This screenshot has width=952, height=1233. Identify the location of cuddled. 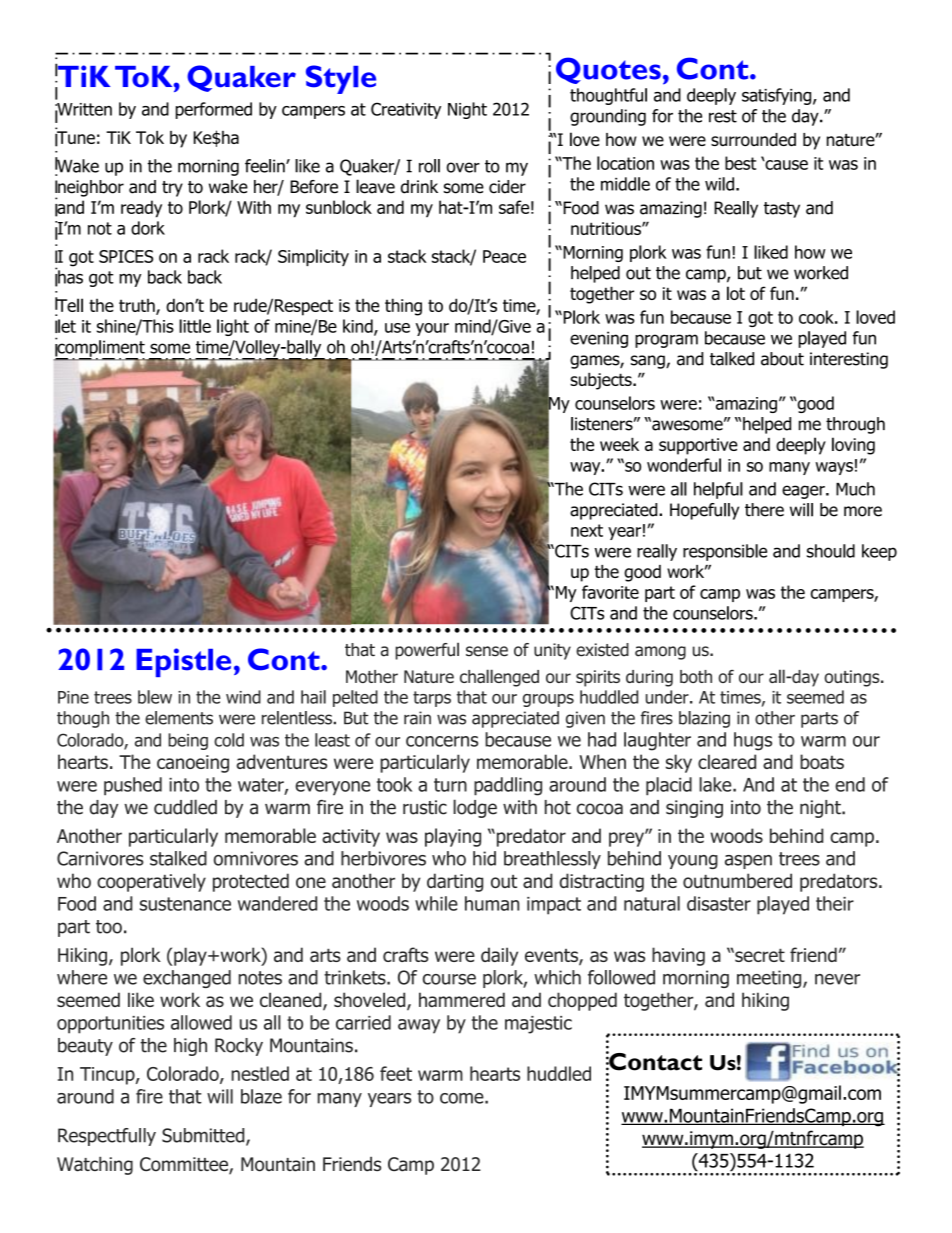
(185, 807).
